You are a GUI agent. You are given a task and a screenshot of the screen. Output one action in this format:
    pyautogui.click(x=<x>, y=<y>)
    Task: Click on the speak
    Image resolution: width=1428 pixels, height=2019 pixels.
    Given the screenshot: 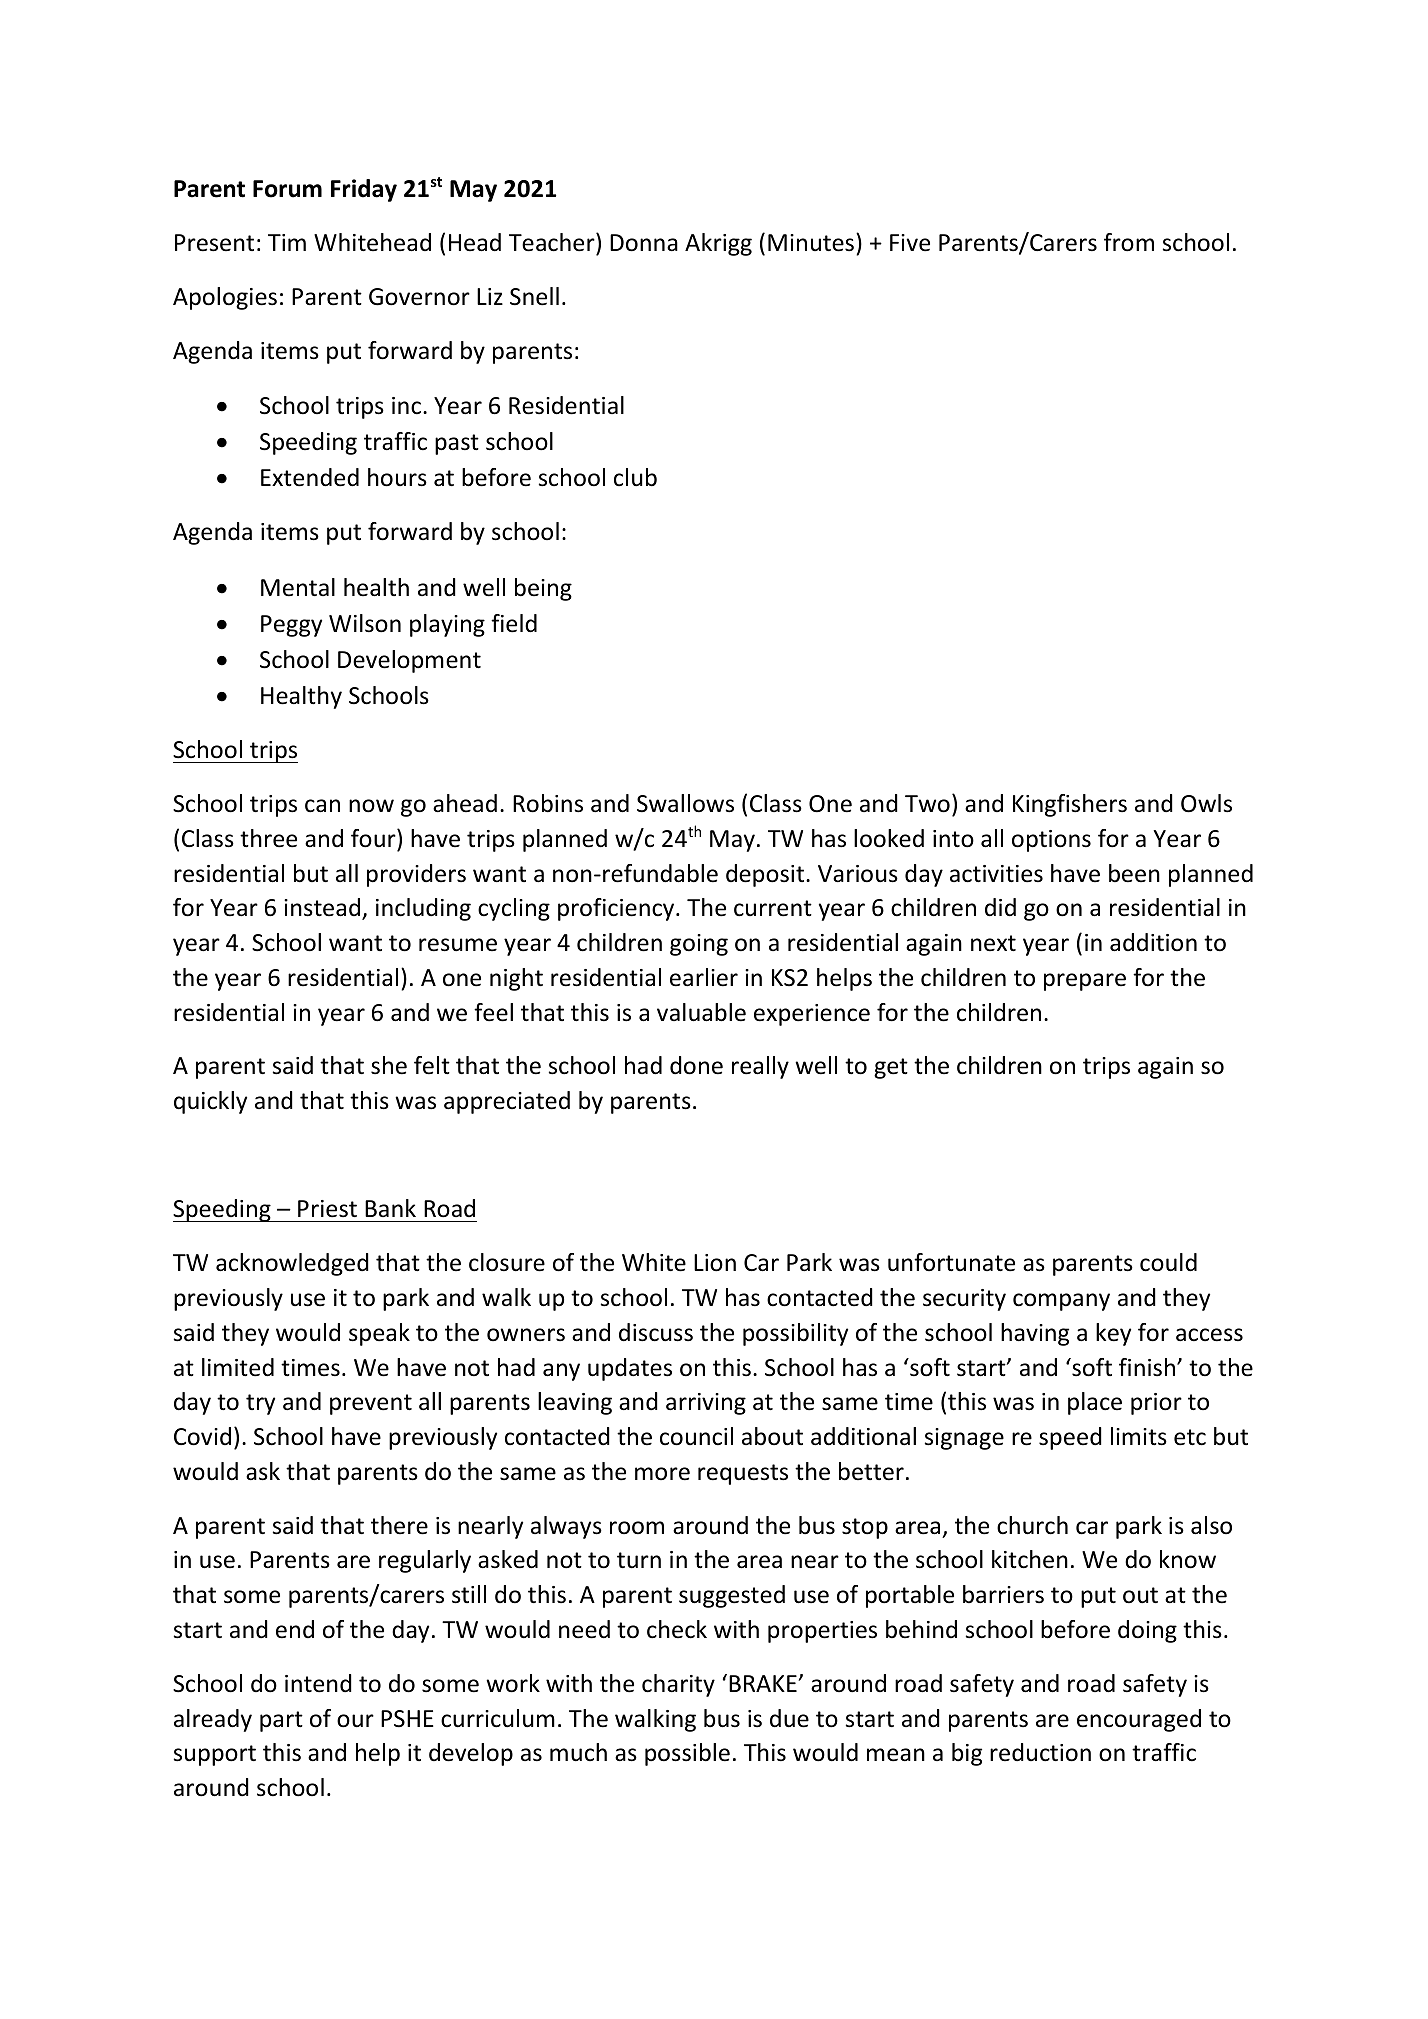 What is the action you would take?
    pyautogui.click(x=379, y=1334)
